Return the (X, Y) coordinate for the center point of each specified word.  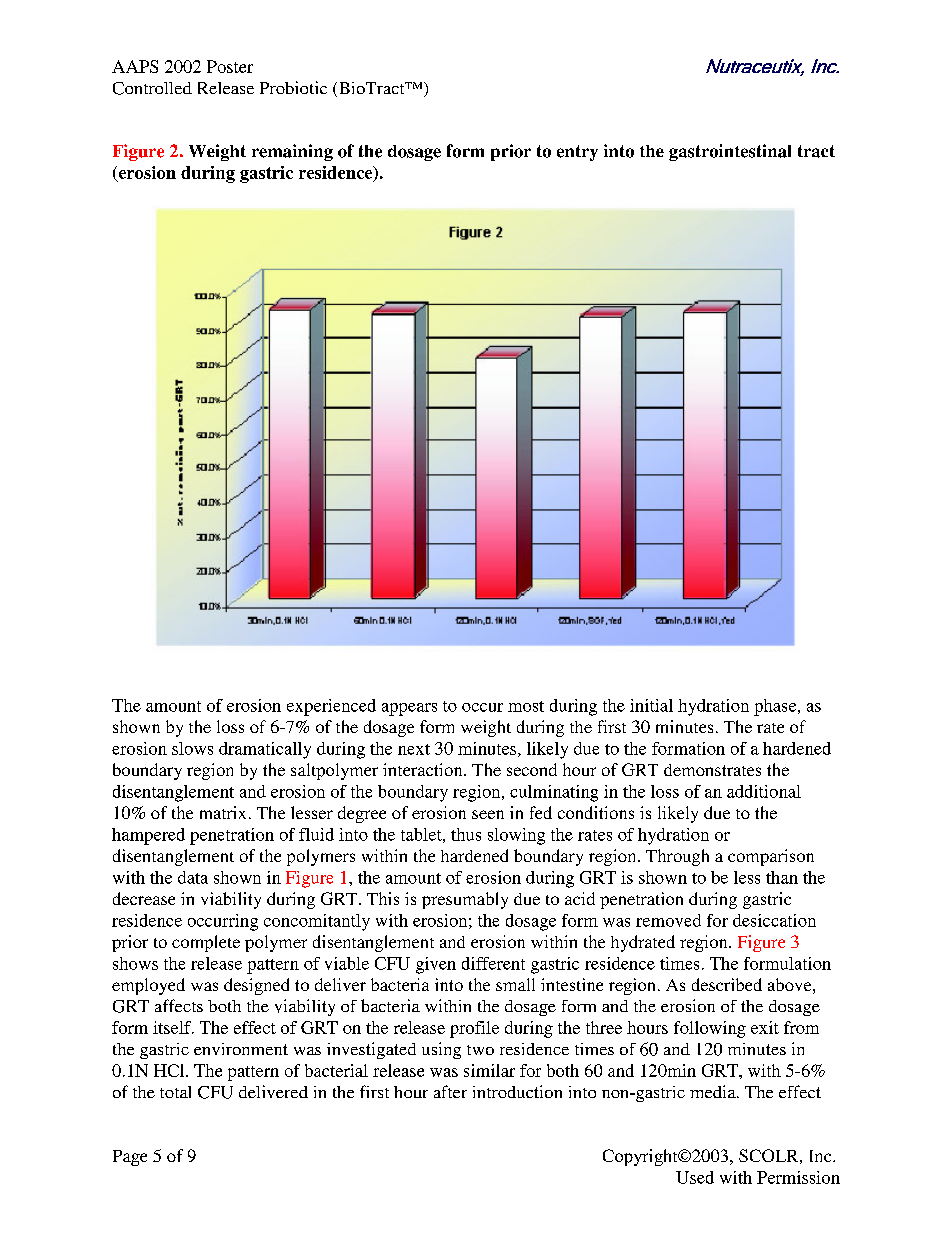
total (175, 1092)
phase (776, 707)
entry (577, 153)
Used (695, 1177)
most (526, 706)
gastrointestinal (730, 152)
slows (192, 748)
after (450, 1091)
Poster (230, 66)
